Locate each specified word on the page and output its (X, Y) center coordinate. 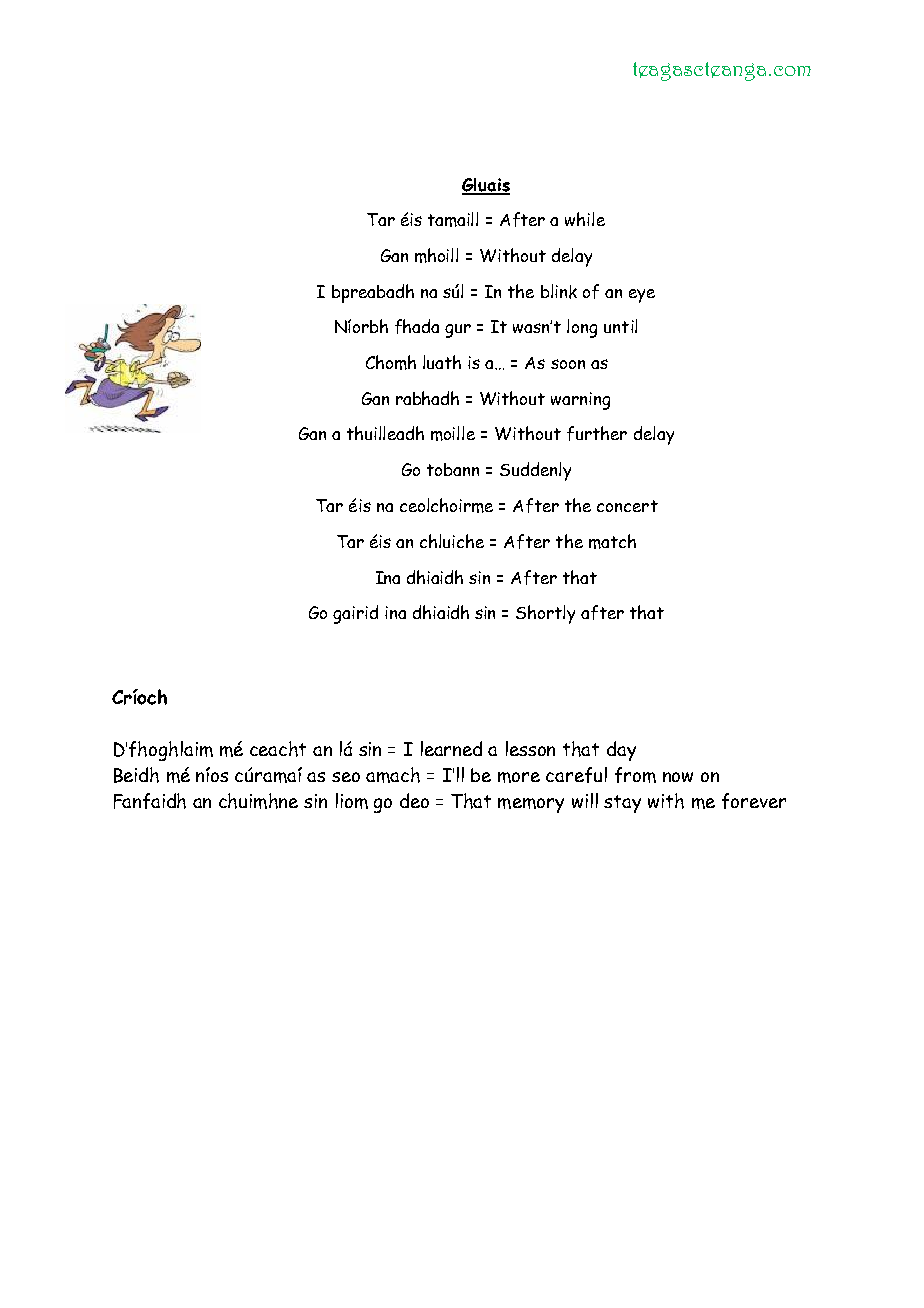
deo (414, 800)
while (585, 219)
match (612, 541)
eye (642, 296)
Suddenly (535, 471)
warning (580, 401)
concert (627, 506)
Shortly (545, 614)
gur (458, 331)
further (597, 433)
